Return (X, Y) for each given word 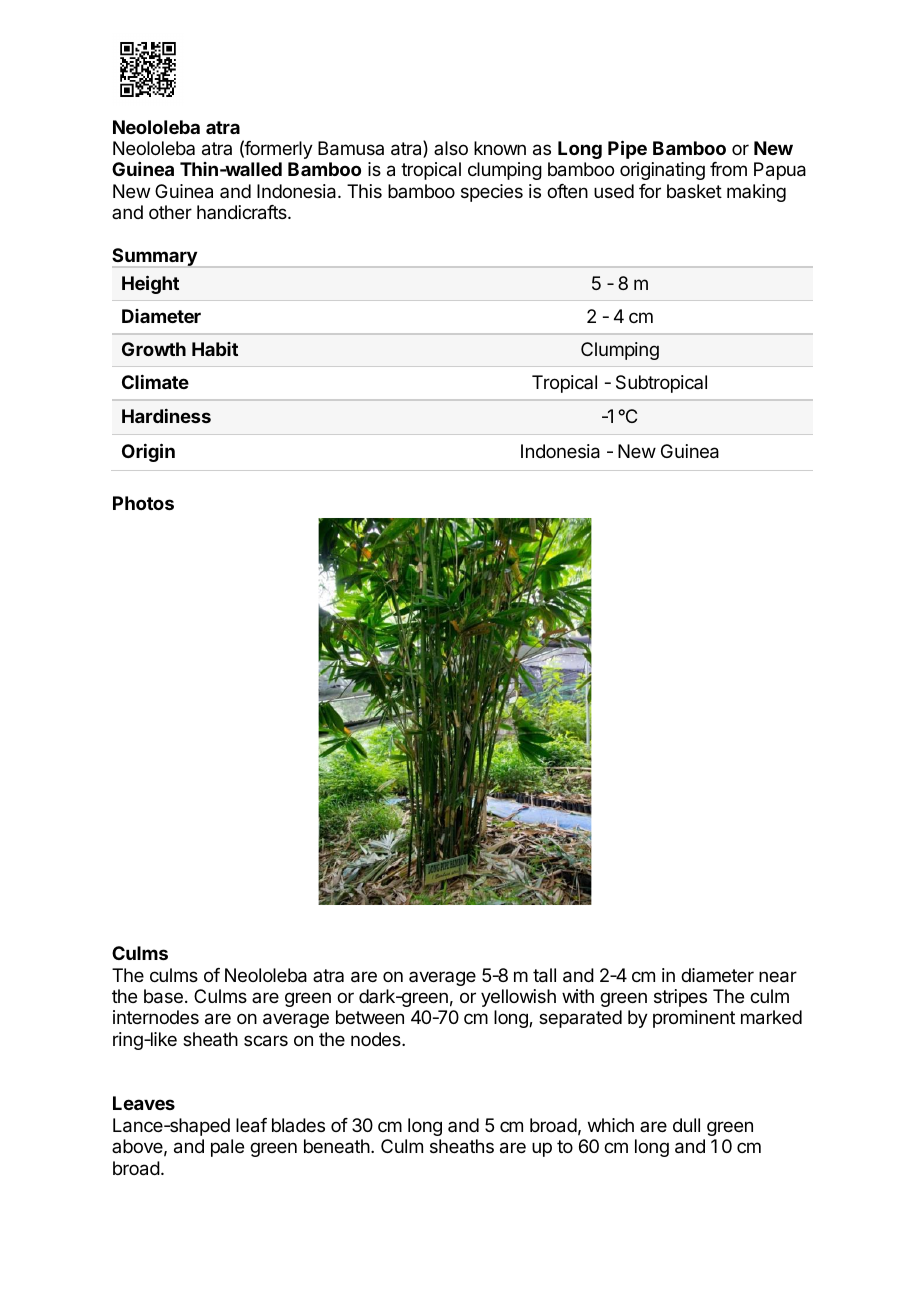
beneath (337, 1146)
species (492, 193)
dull (686, 1125)
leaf (251, 1125)
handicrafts (243, 212)
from (728, 169)
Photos (143, 503)
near (778, 977)
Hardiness (166, 416)
